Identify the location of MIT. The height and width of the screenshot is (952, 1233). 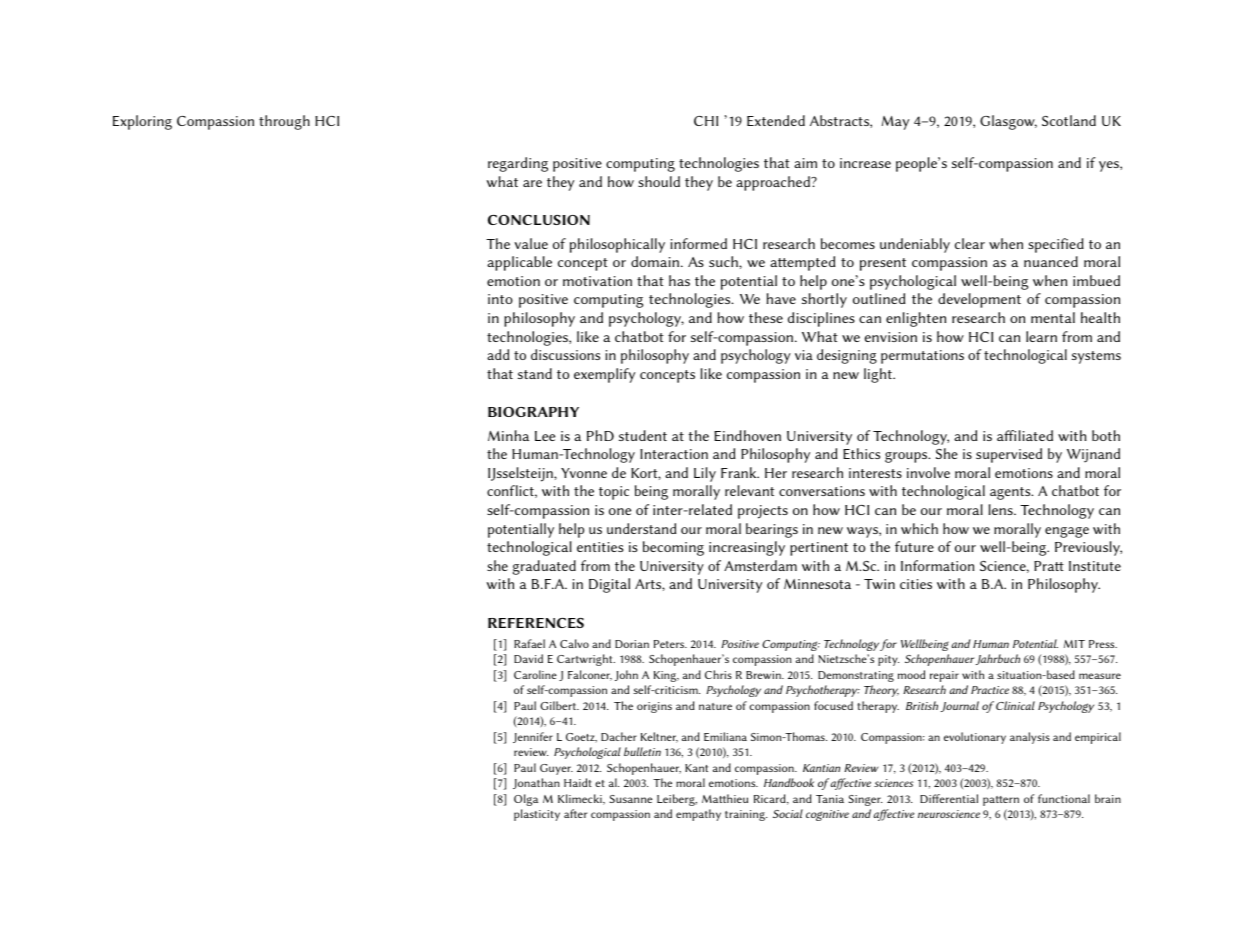
(1074, 644).
